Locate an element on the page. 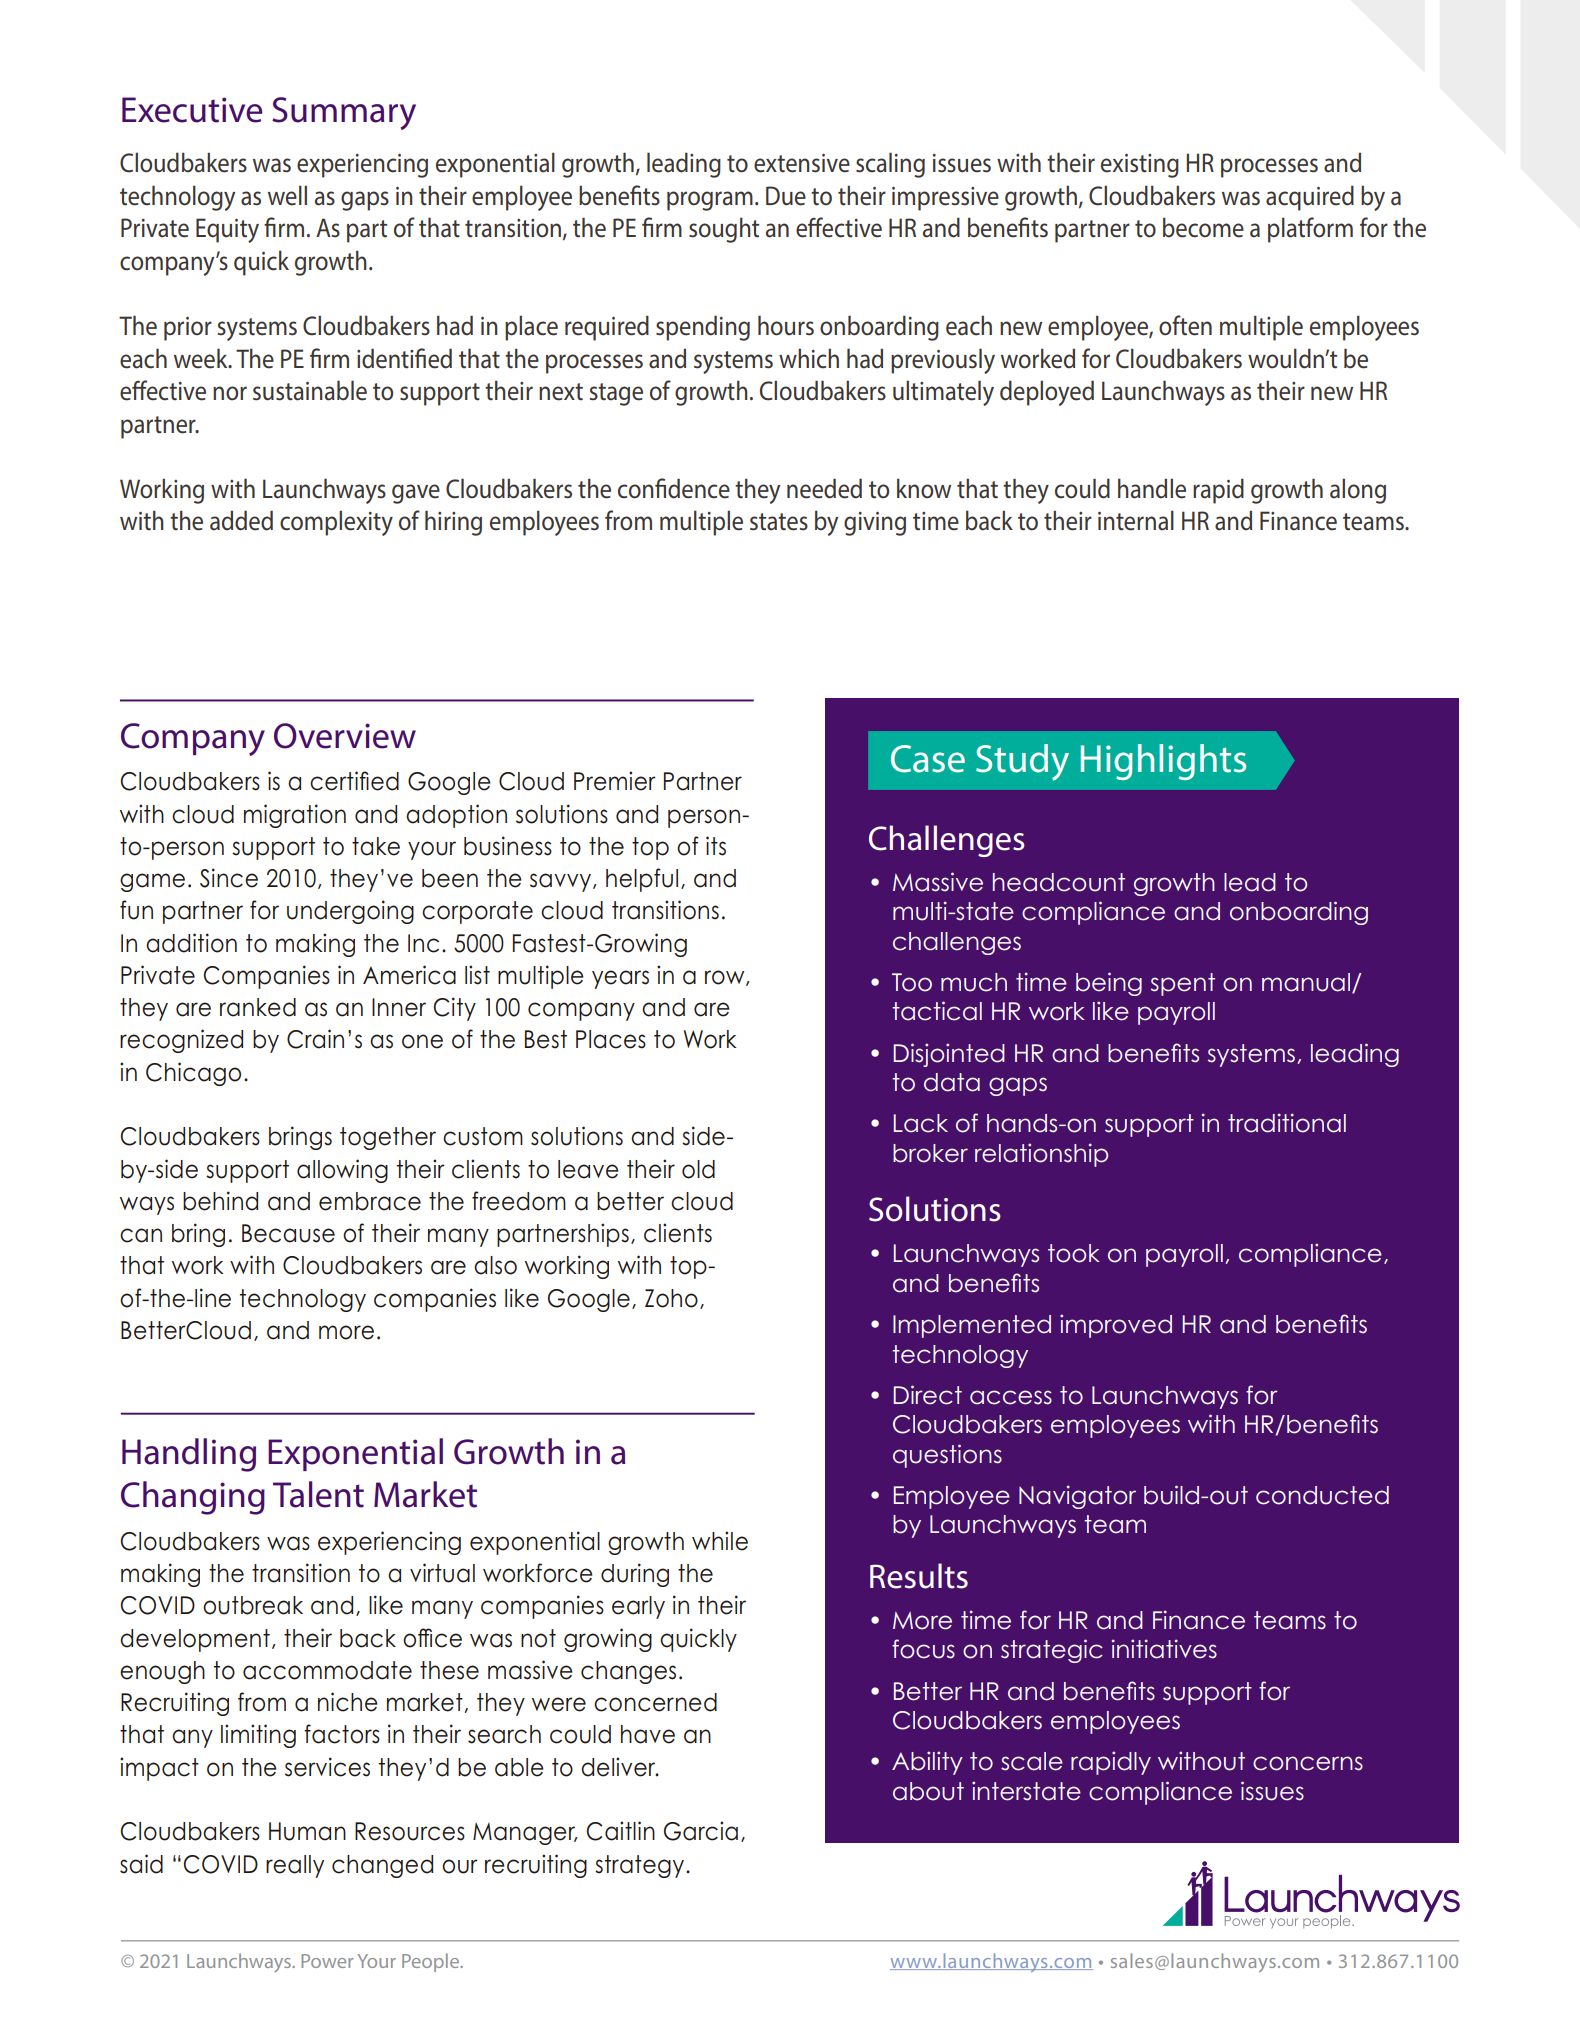 The width and height of the page is (1580, 2044). well is located at coordinates (287, 195).
